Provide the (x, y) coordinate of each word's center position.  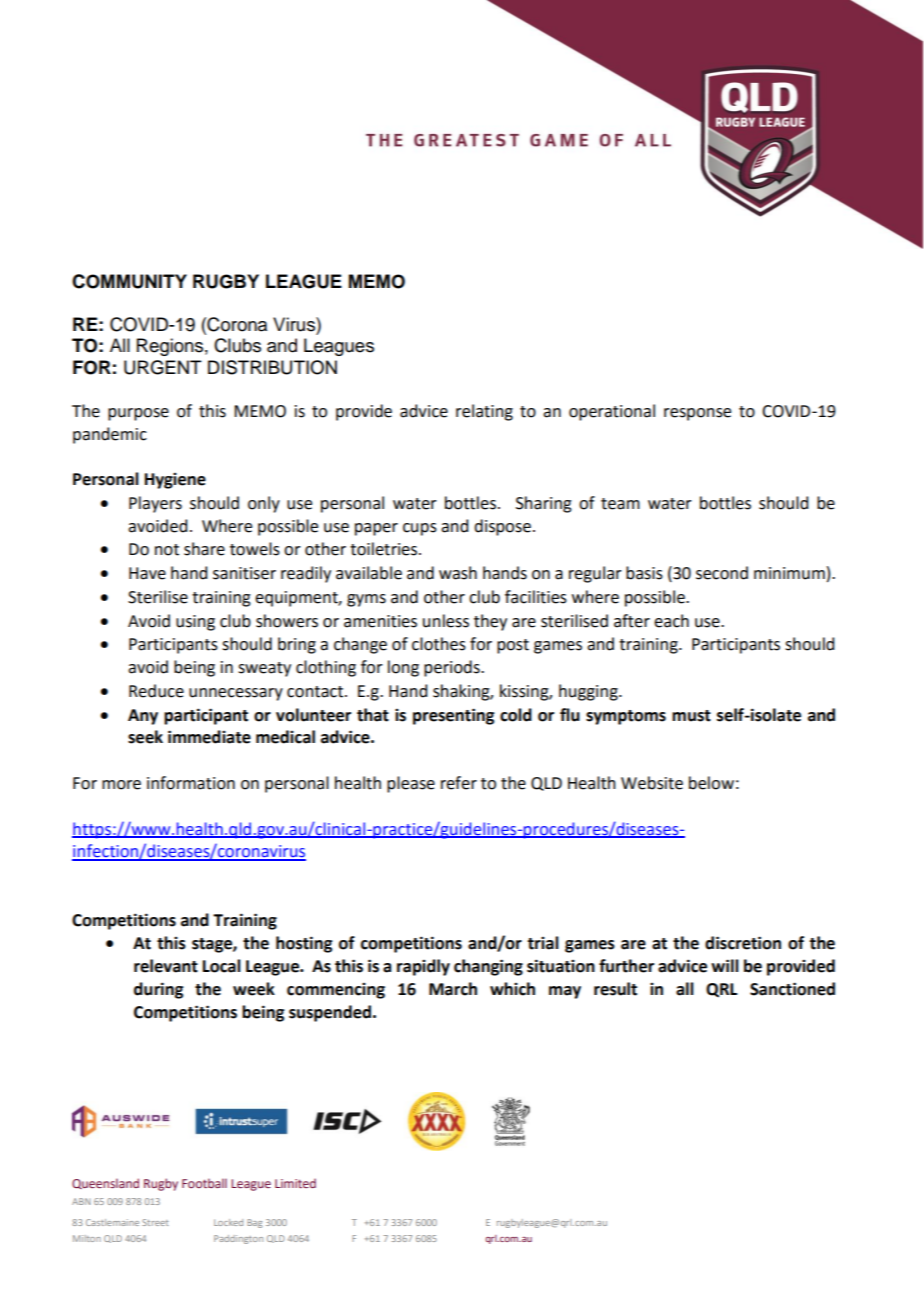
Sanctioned (792, 989)
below (711, 783)
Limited (295, 1183)
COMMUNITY (129, 281)
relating (484, 412)
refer (459, 783)
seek (145, 737)
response (697, 414)
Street (155, 1222)
